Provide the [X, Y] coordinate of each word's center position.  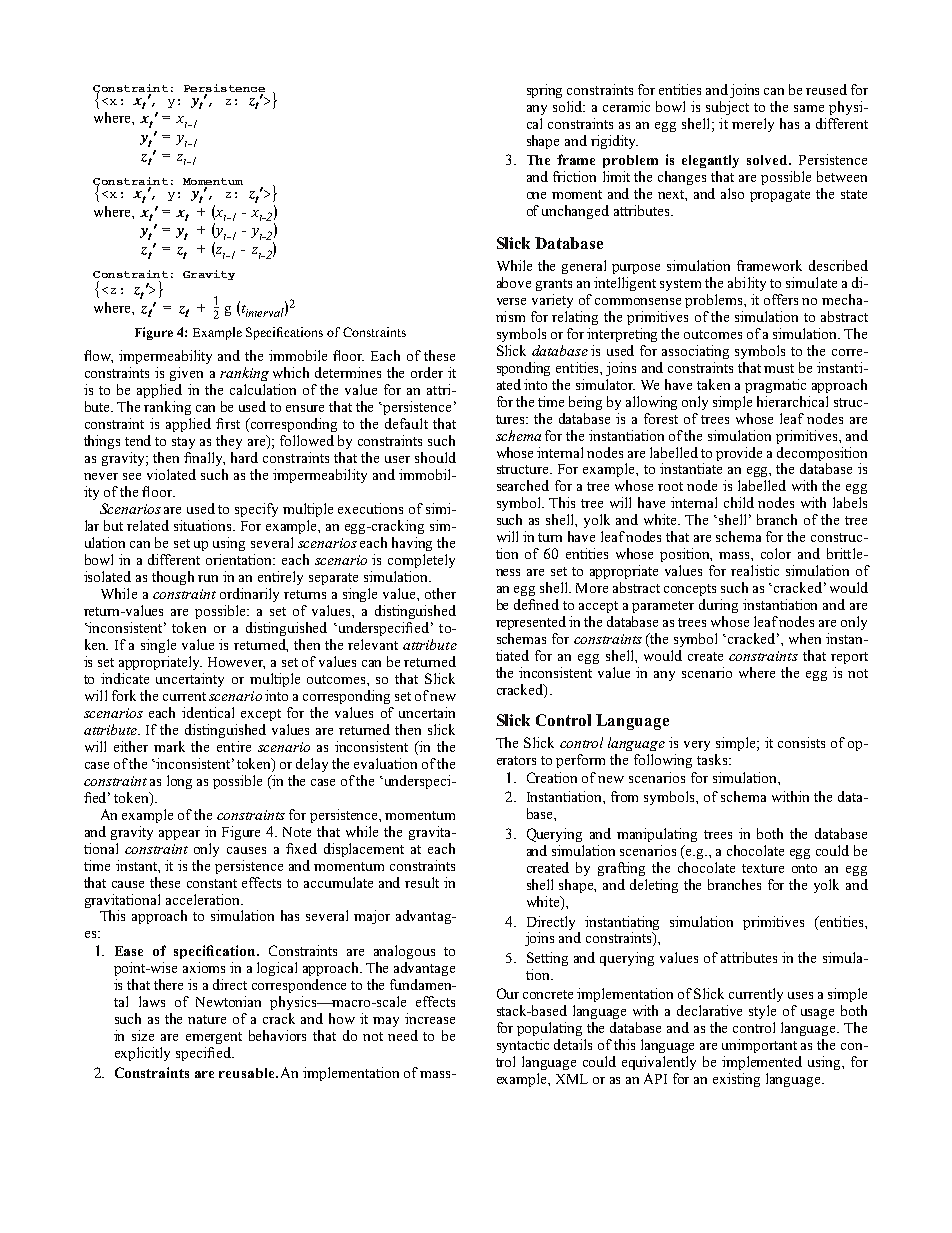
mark [169, 746]
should [435, 457]
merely [753, 125]
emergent [214, 1038]
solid [569, 106]
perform [580, 761]
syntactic [523, 1046]
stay [183, 443]
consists [801, 742]
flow [98, 356]
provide [739, 454]
